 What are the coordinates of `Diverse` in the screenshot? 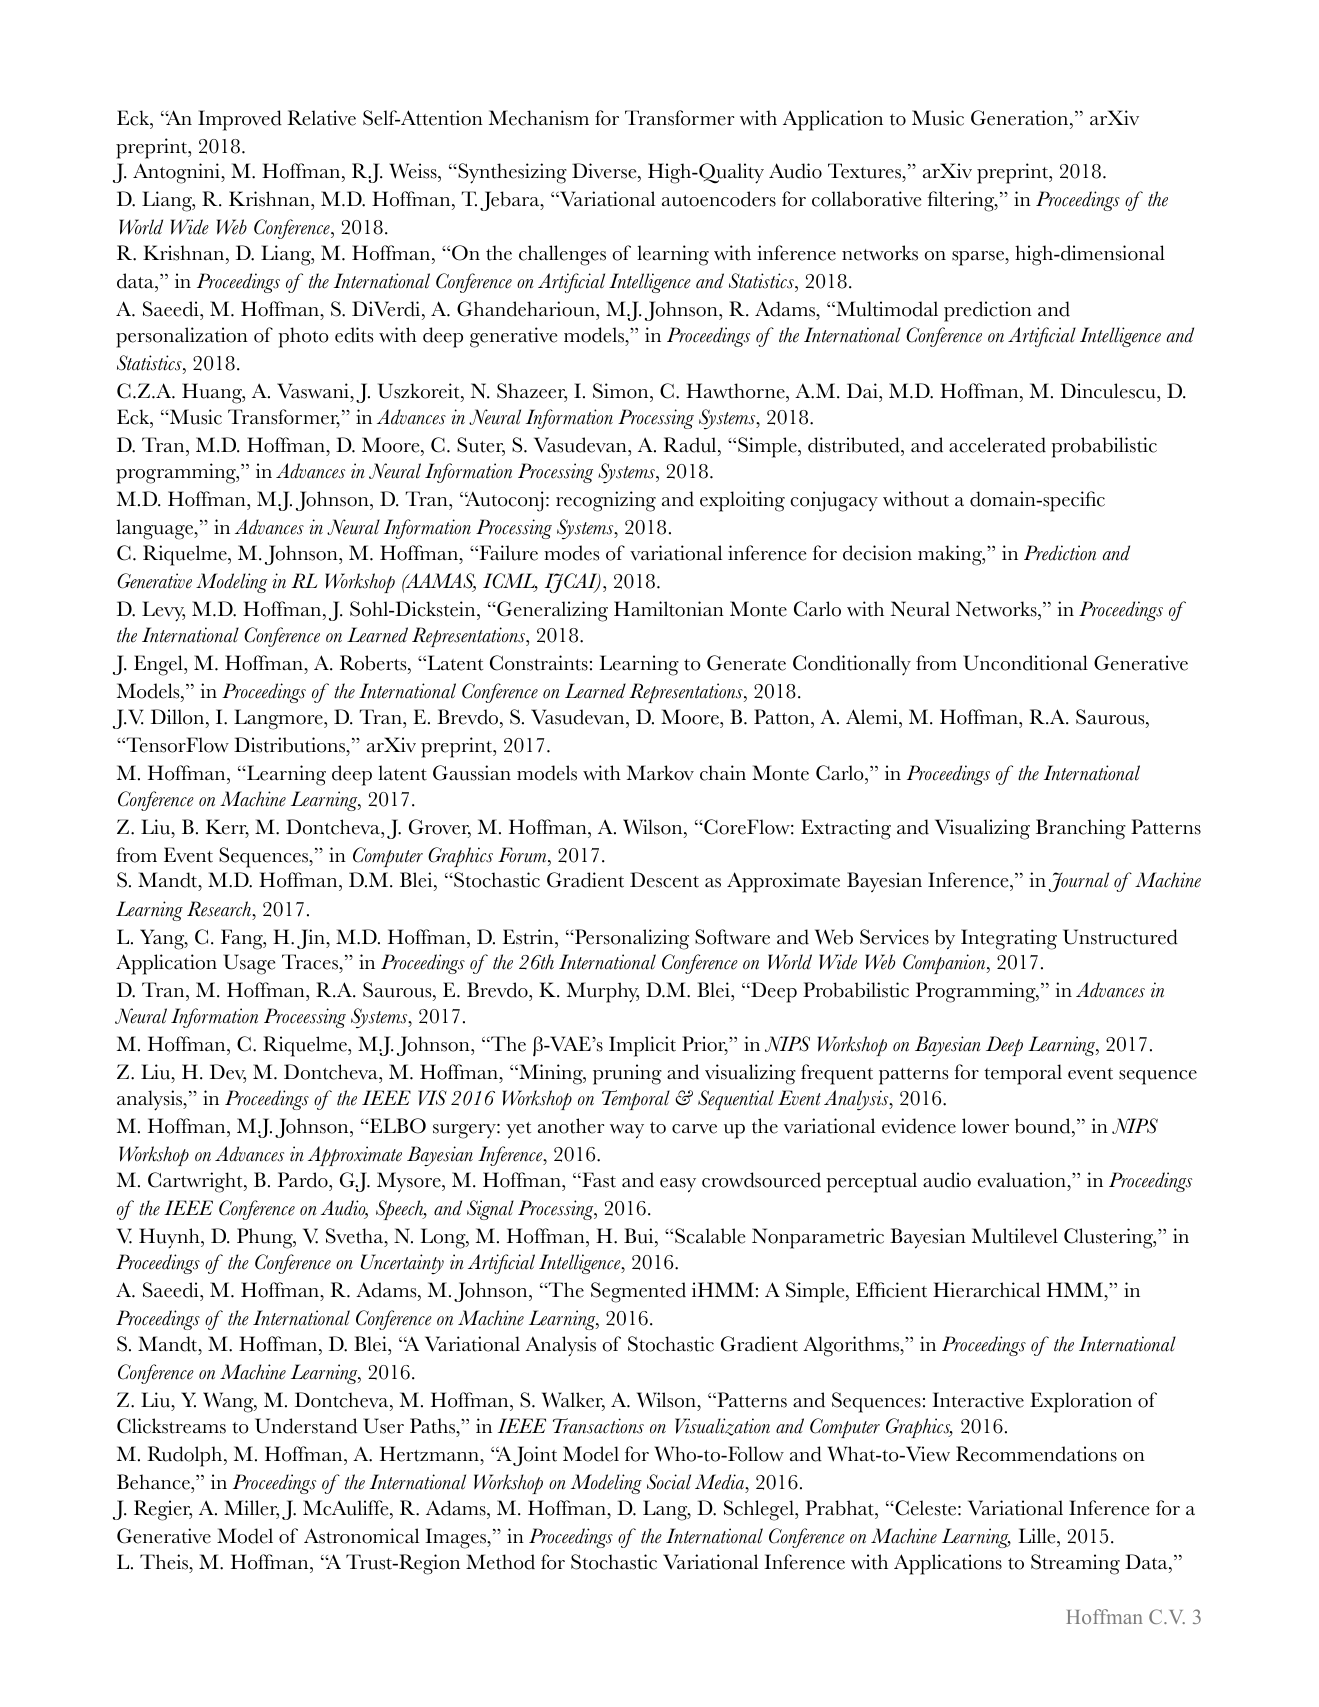 It's located at (605, 172).
